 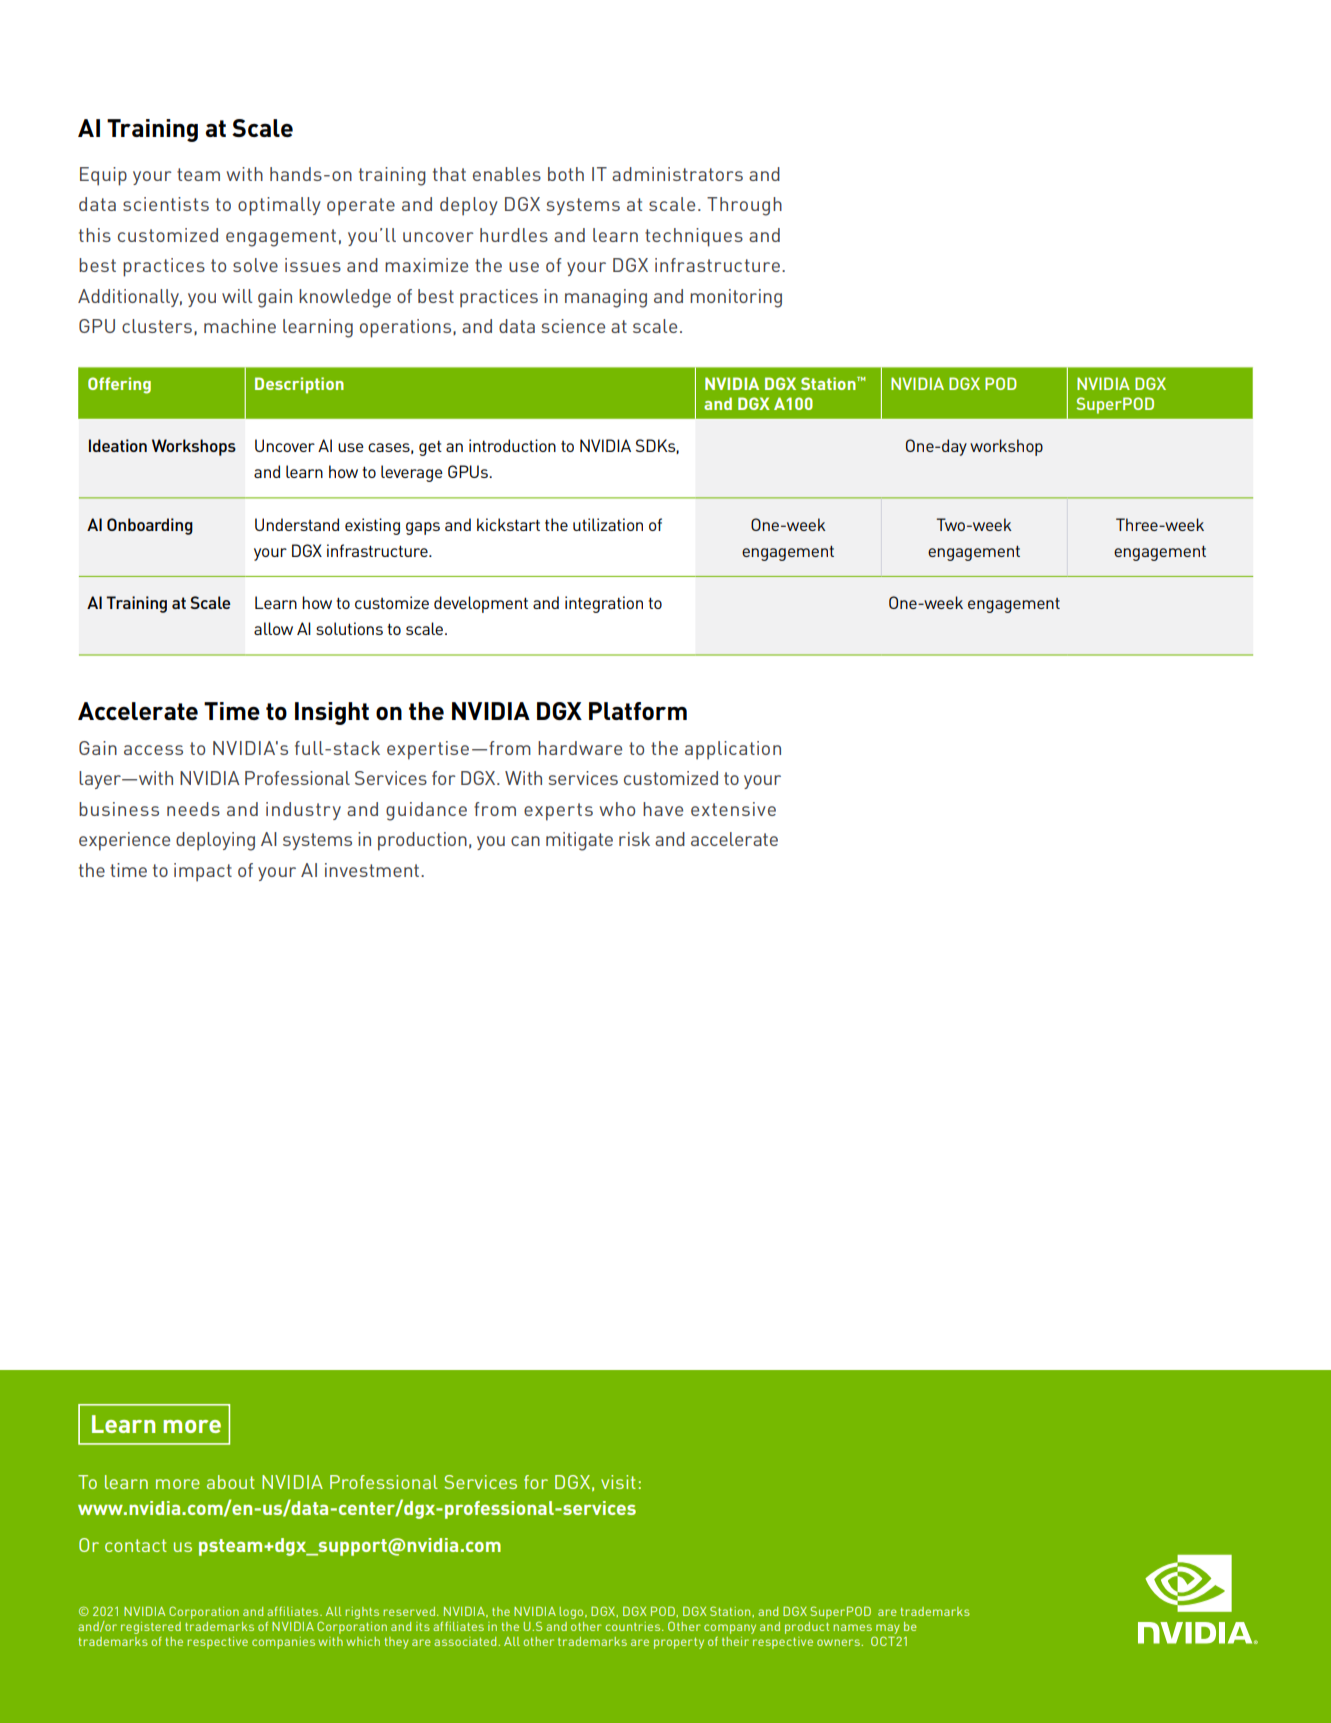 I want to click on impact, so click(x=203, y=872).
